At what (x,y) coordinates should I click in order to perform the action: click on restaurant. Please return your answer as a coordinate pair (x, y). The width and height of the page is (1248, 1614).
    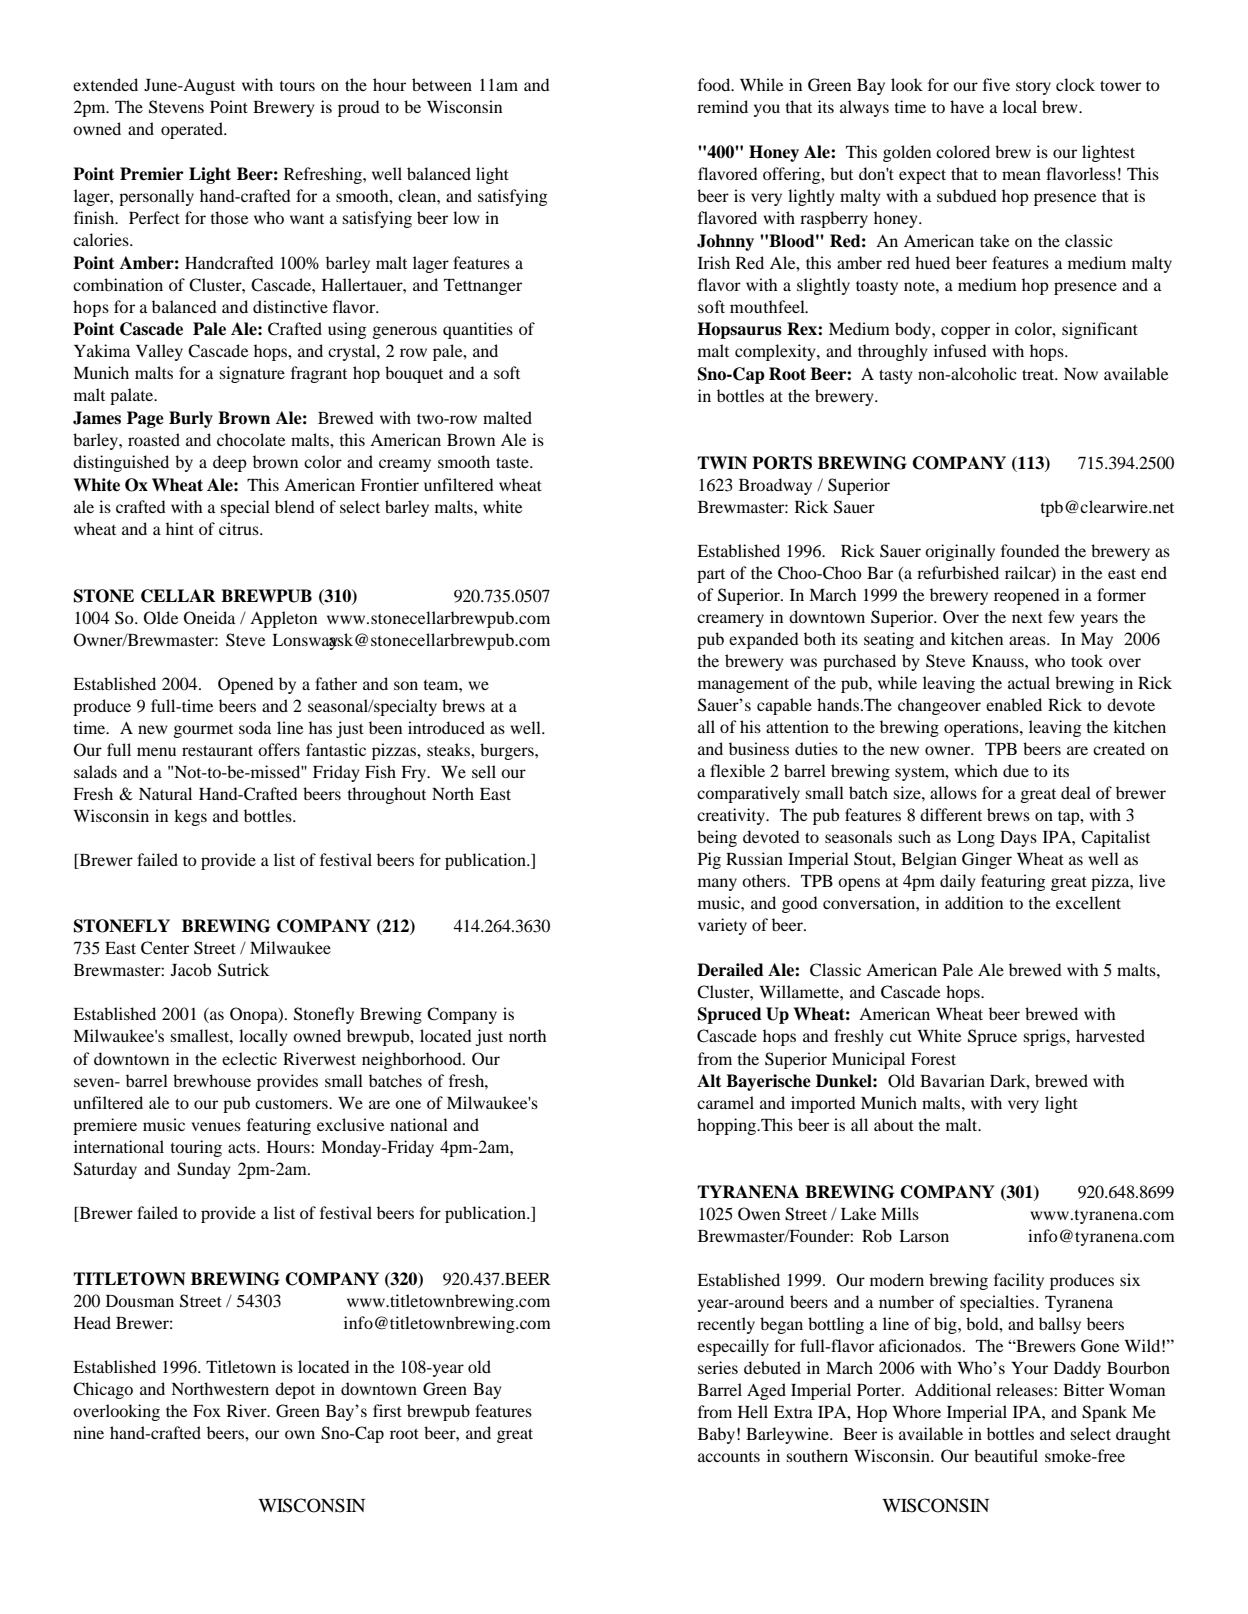
    Looking at the image, I should click on (217, 750).
